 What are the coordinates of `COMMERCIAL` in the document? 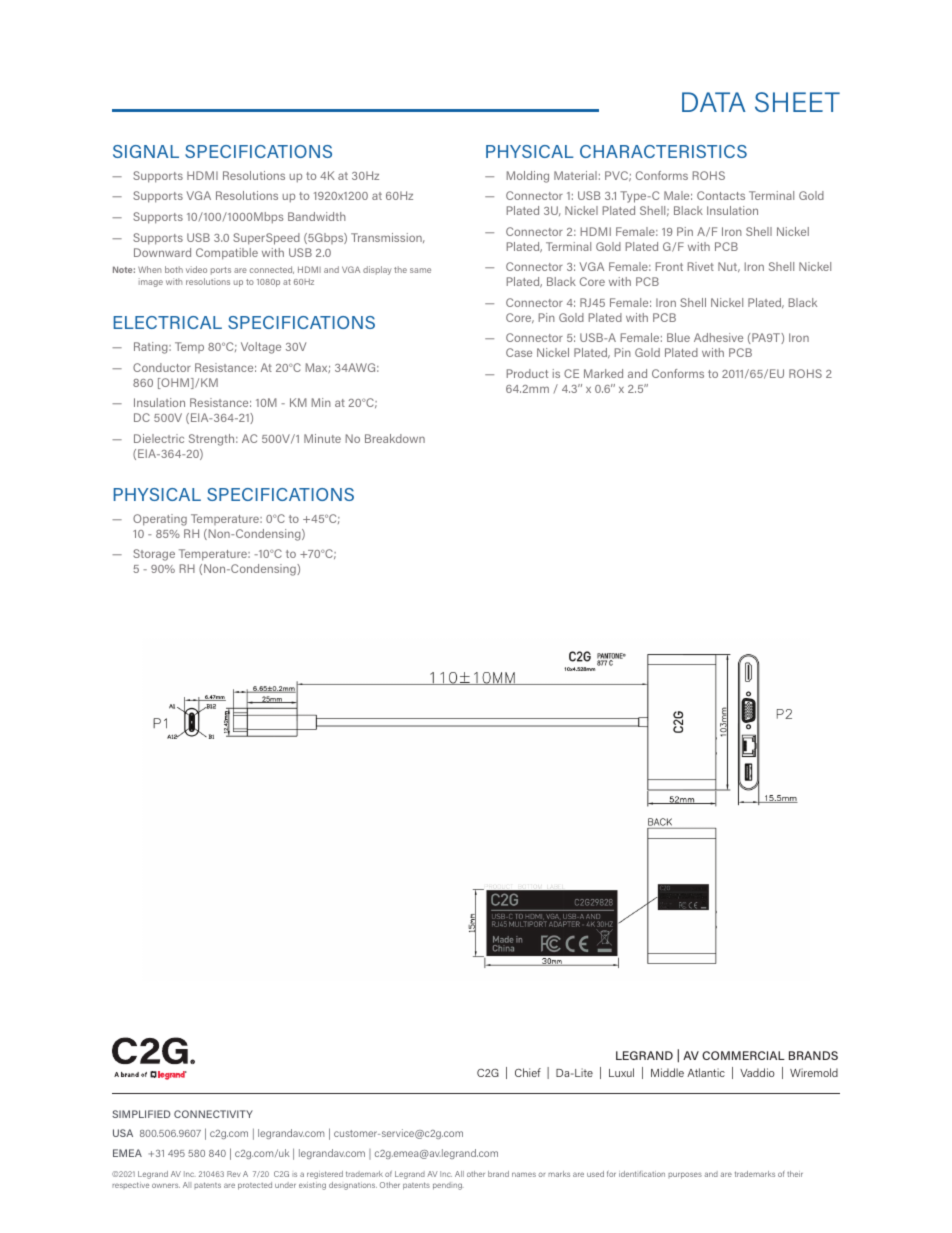 It's located at (743, 1055).
